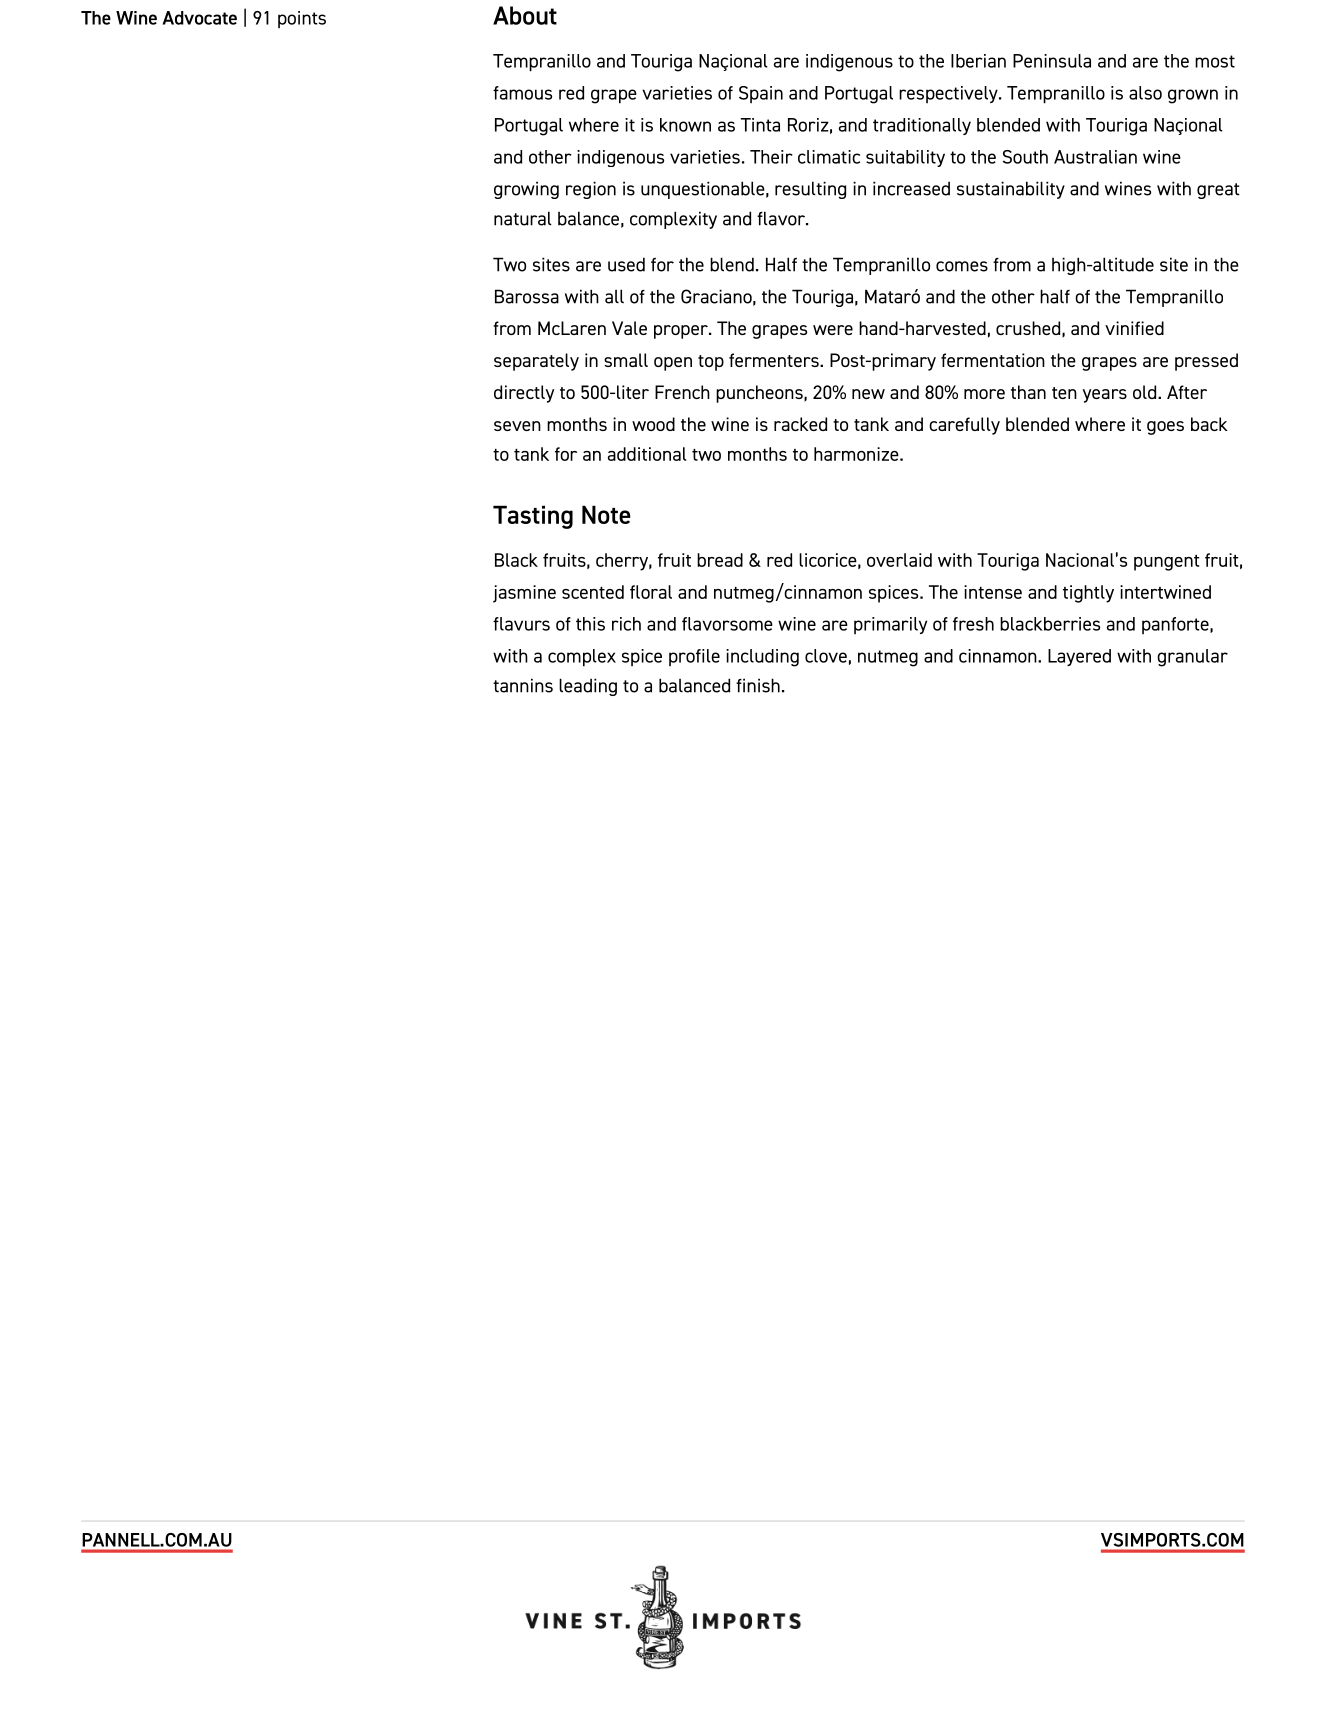 This document has width=1326, height=1717. Describe the element at coordinates (533, 517) in the document. I see `Tasting` at that location.
